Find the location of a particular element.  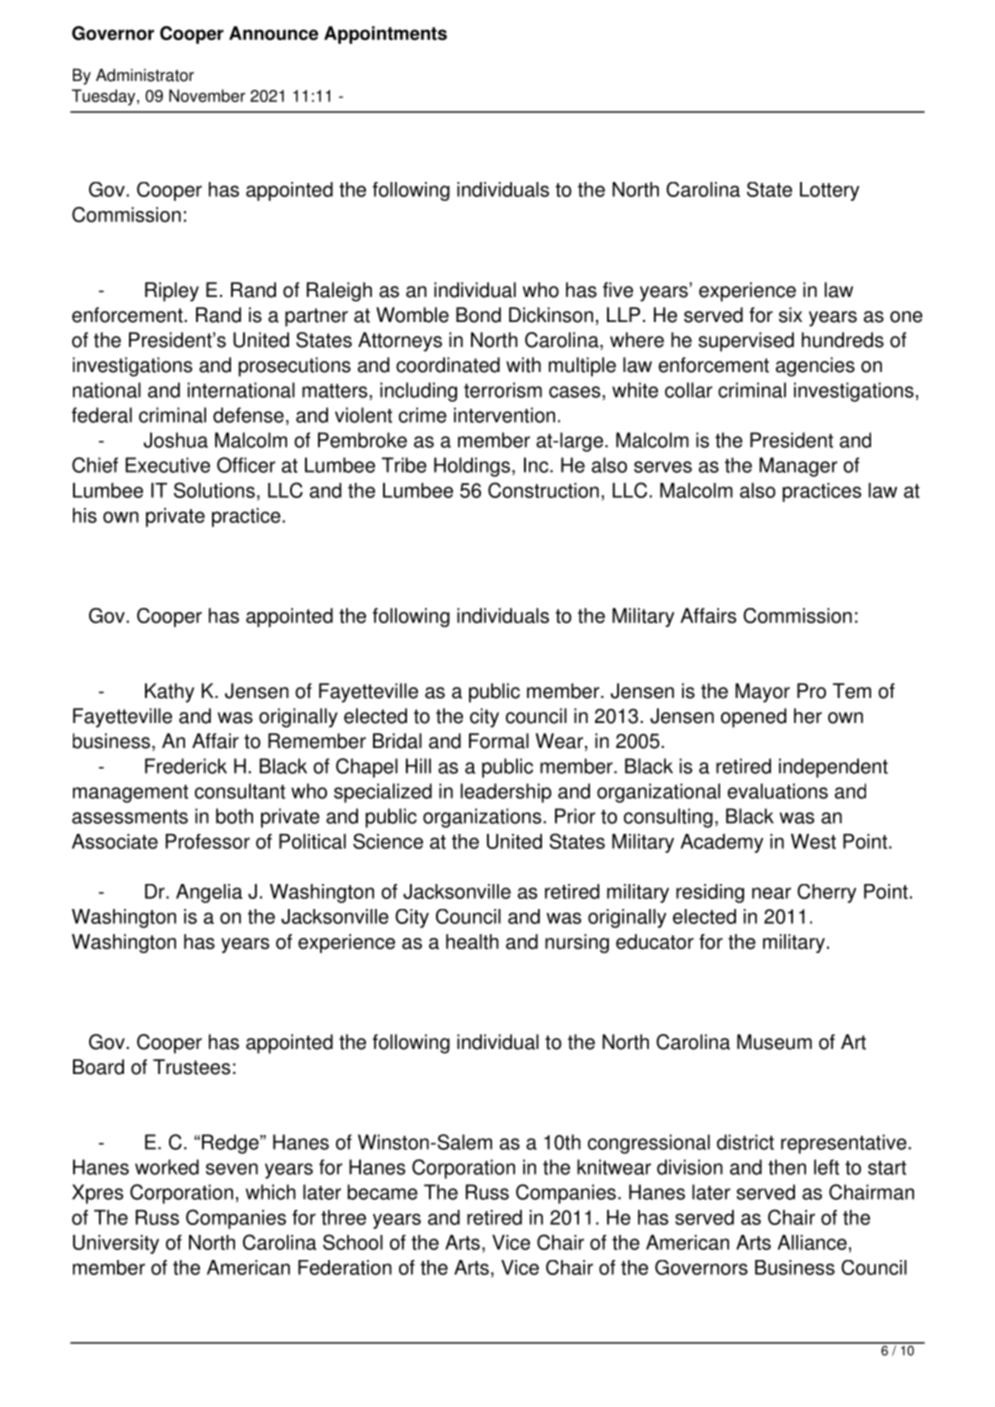

Announce is located at coordinates (273, 33).
